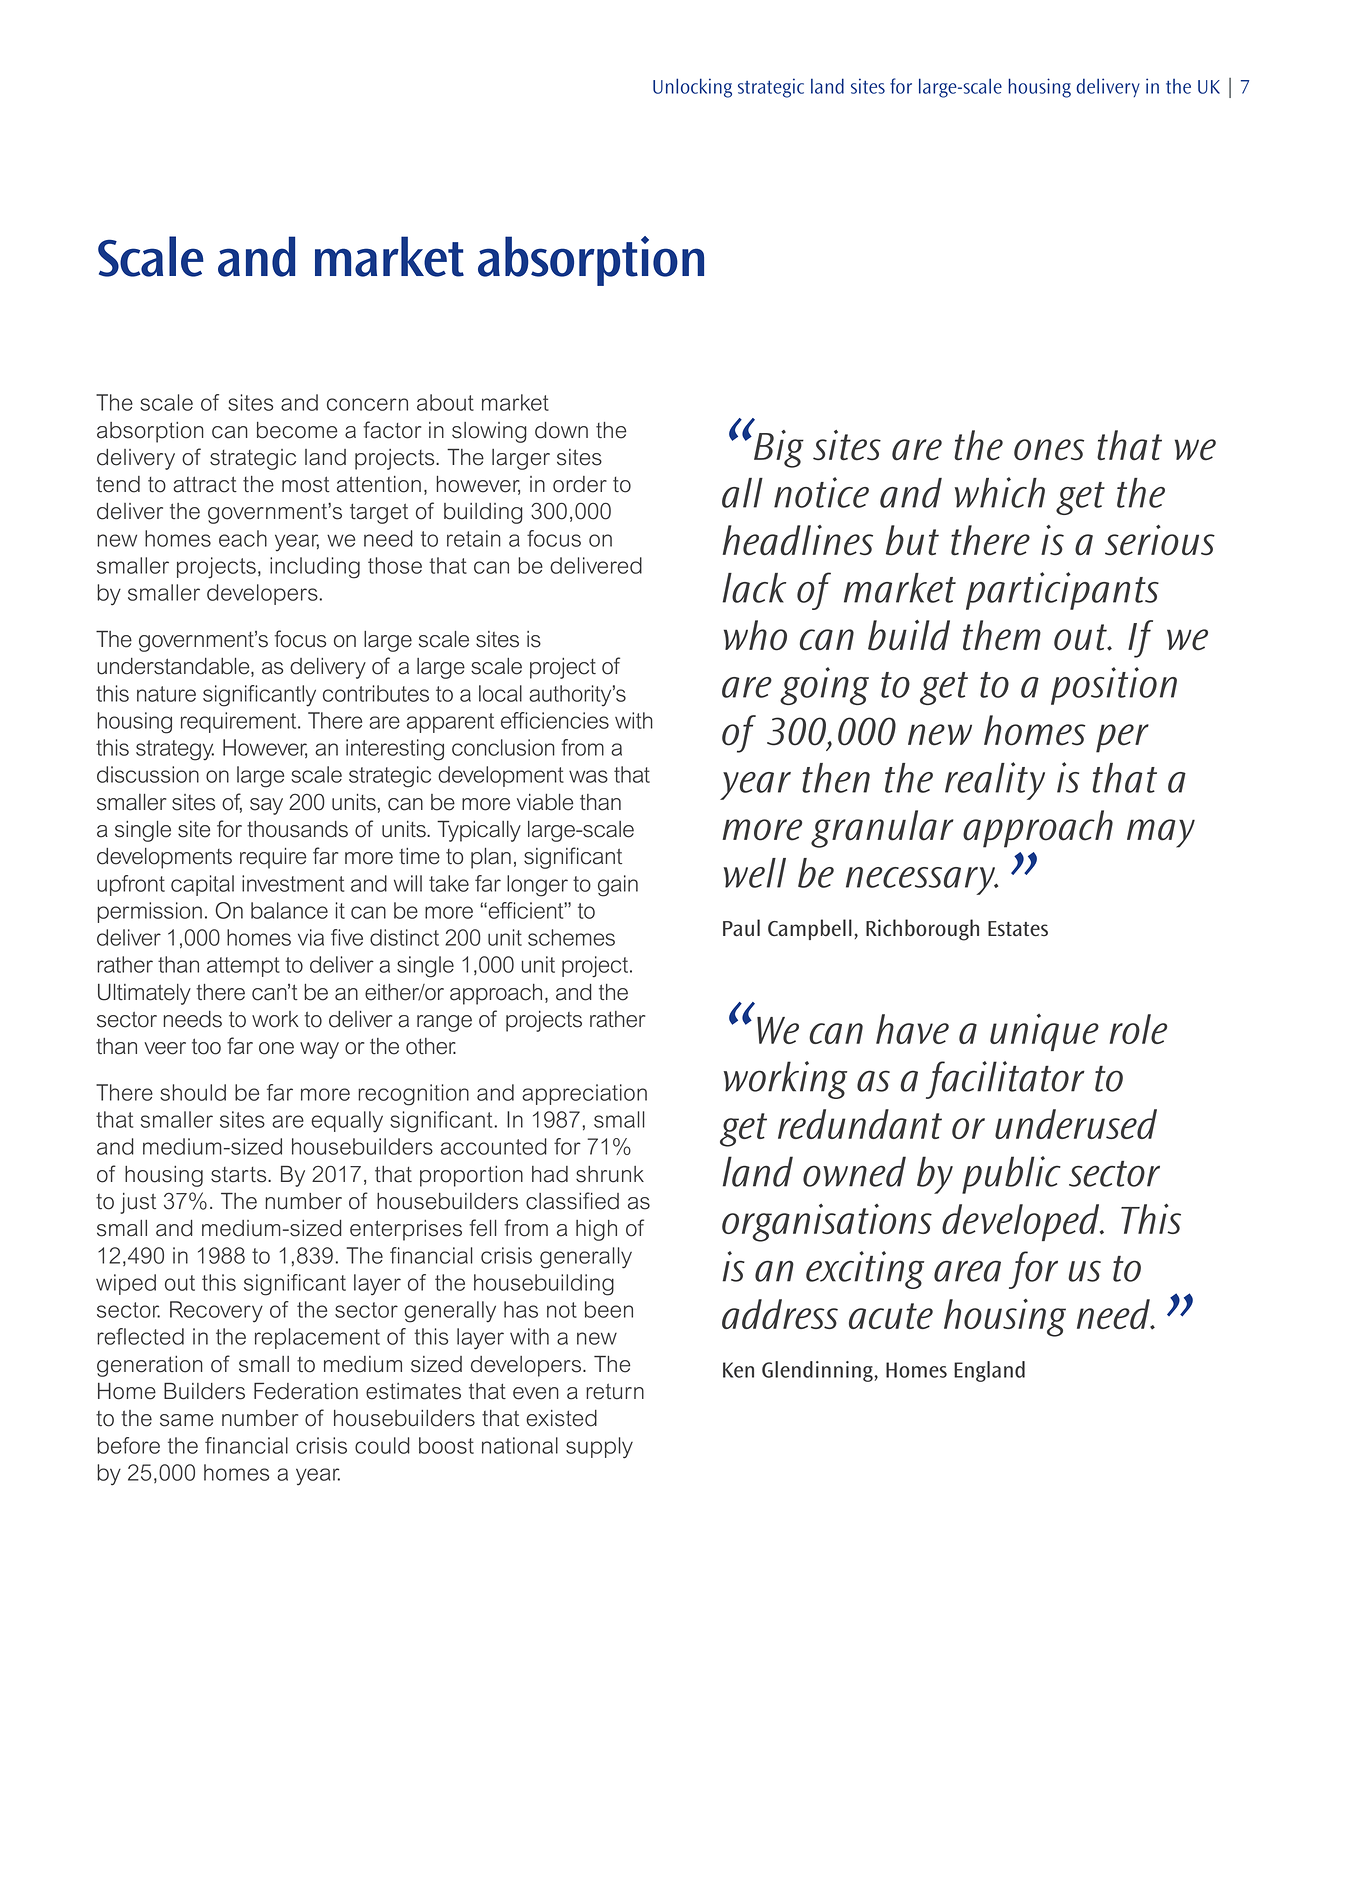 This screenshot has height=1904, width=1346. Describe the element at coordinates (1000, 492) in the screenshot. I see `which` at that location.
